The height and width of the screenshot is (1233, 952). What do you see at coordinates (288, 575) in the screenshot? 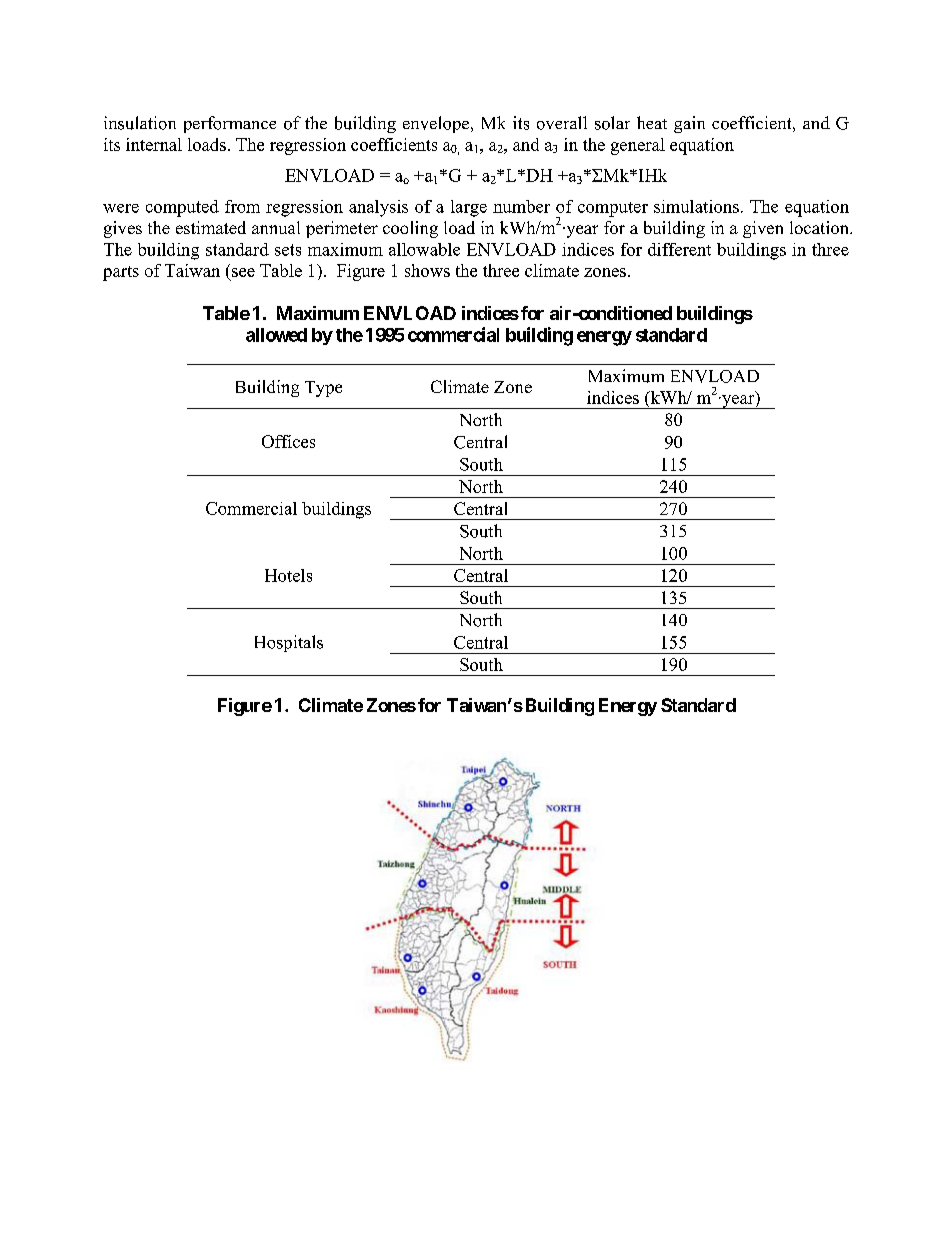
I see `Hotels` at bounding box center [288, 575].
